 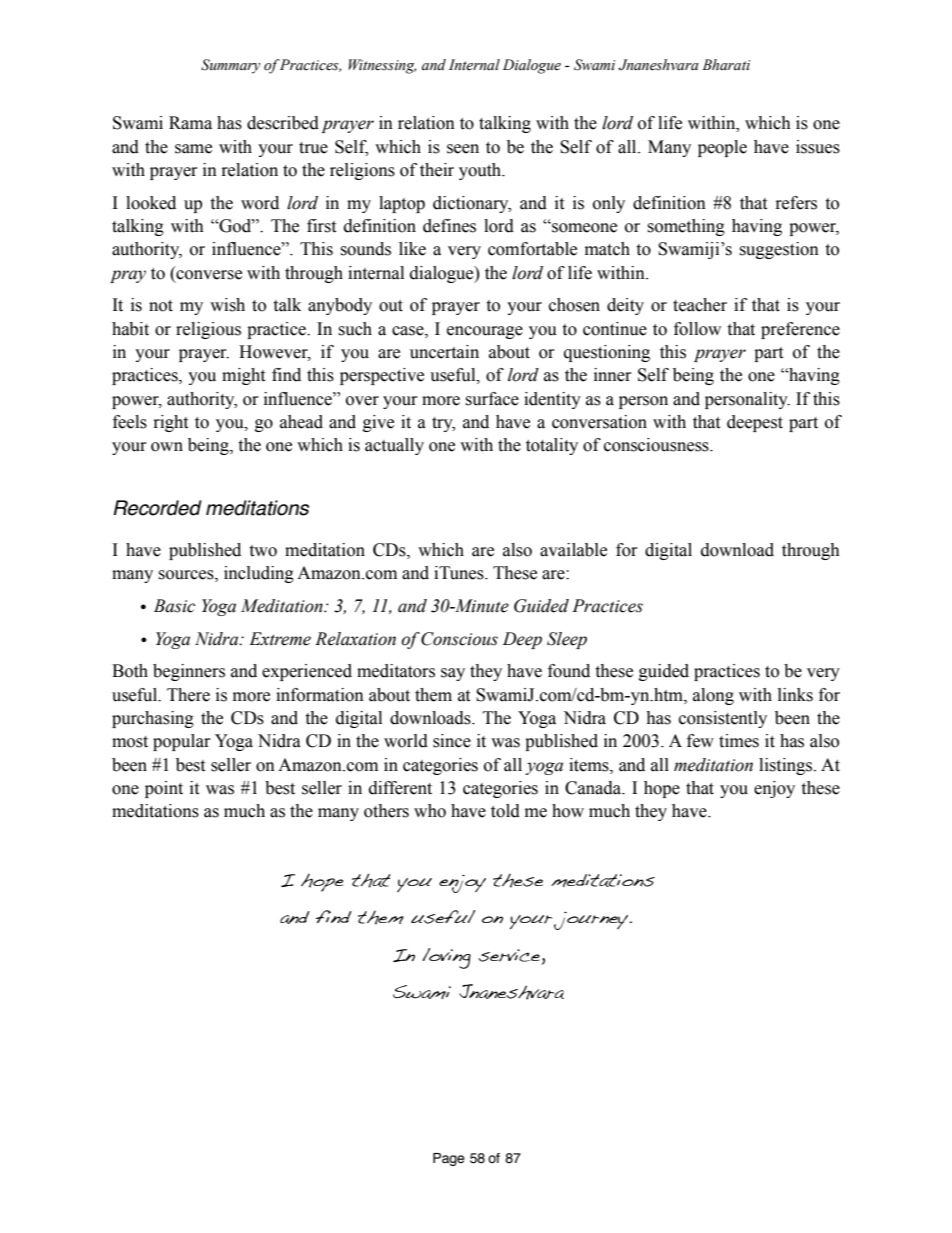 I want to click on uncertain, so click(x=444, y=352).
